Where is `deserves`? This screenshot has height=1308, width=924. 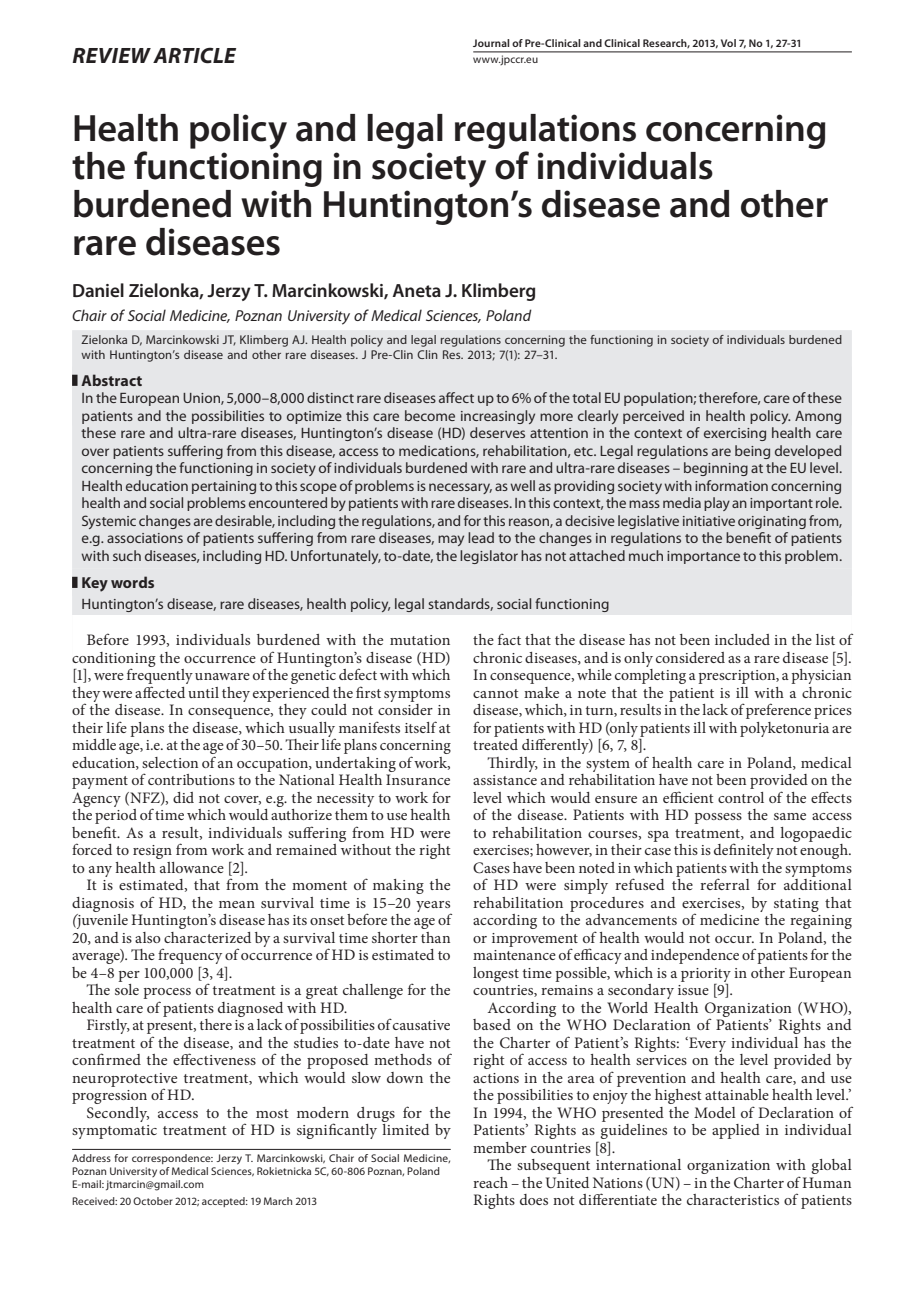 deserves is located at coordinates (497, 432).
